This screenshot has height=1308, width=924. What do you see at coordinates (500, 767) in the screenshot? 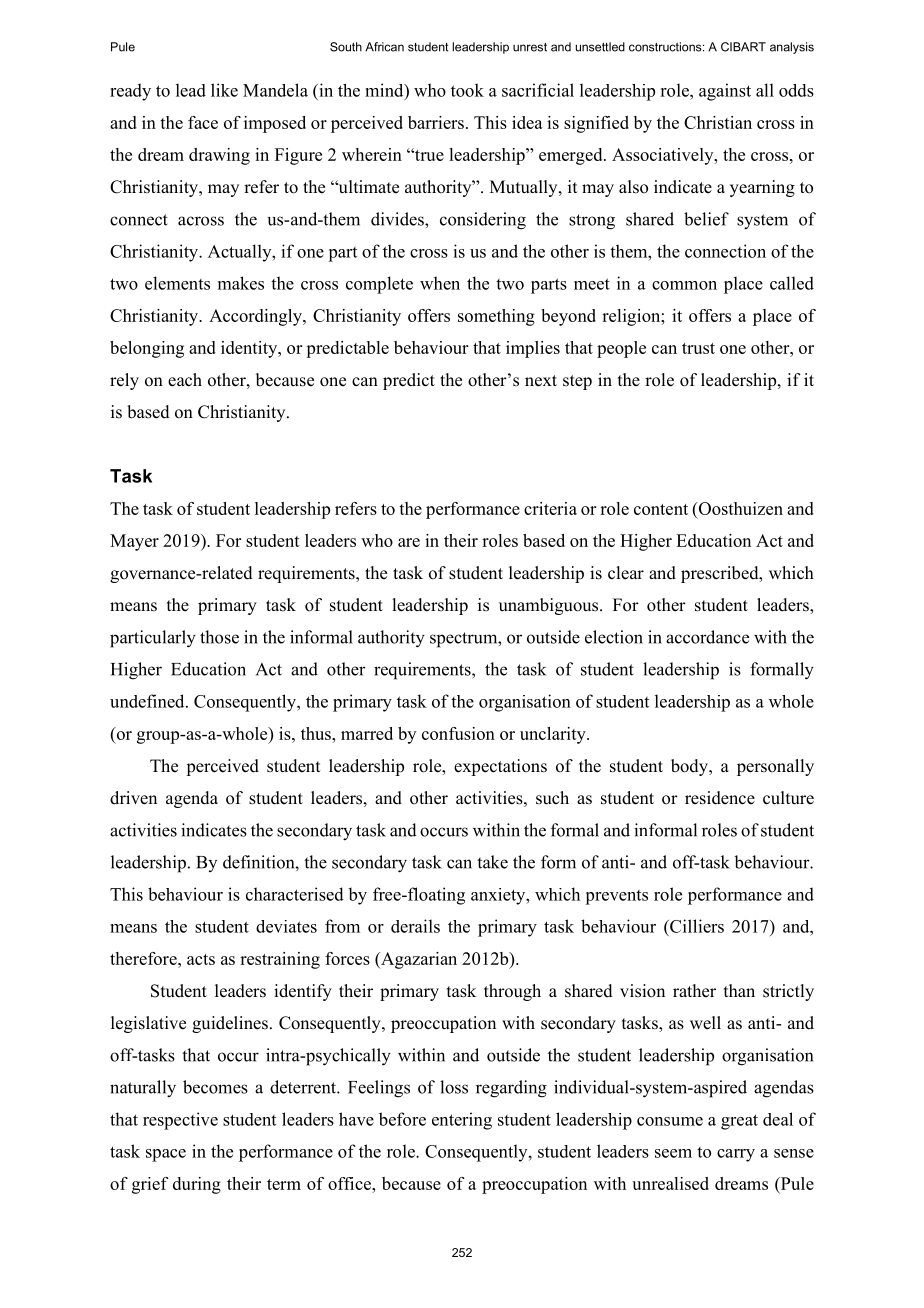
I see `expectations` at bounding box center [500, 767].
